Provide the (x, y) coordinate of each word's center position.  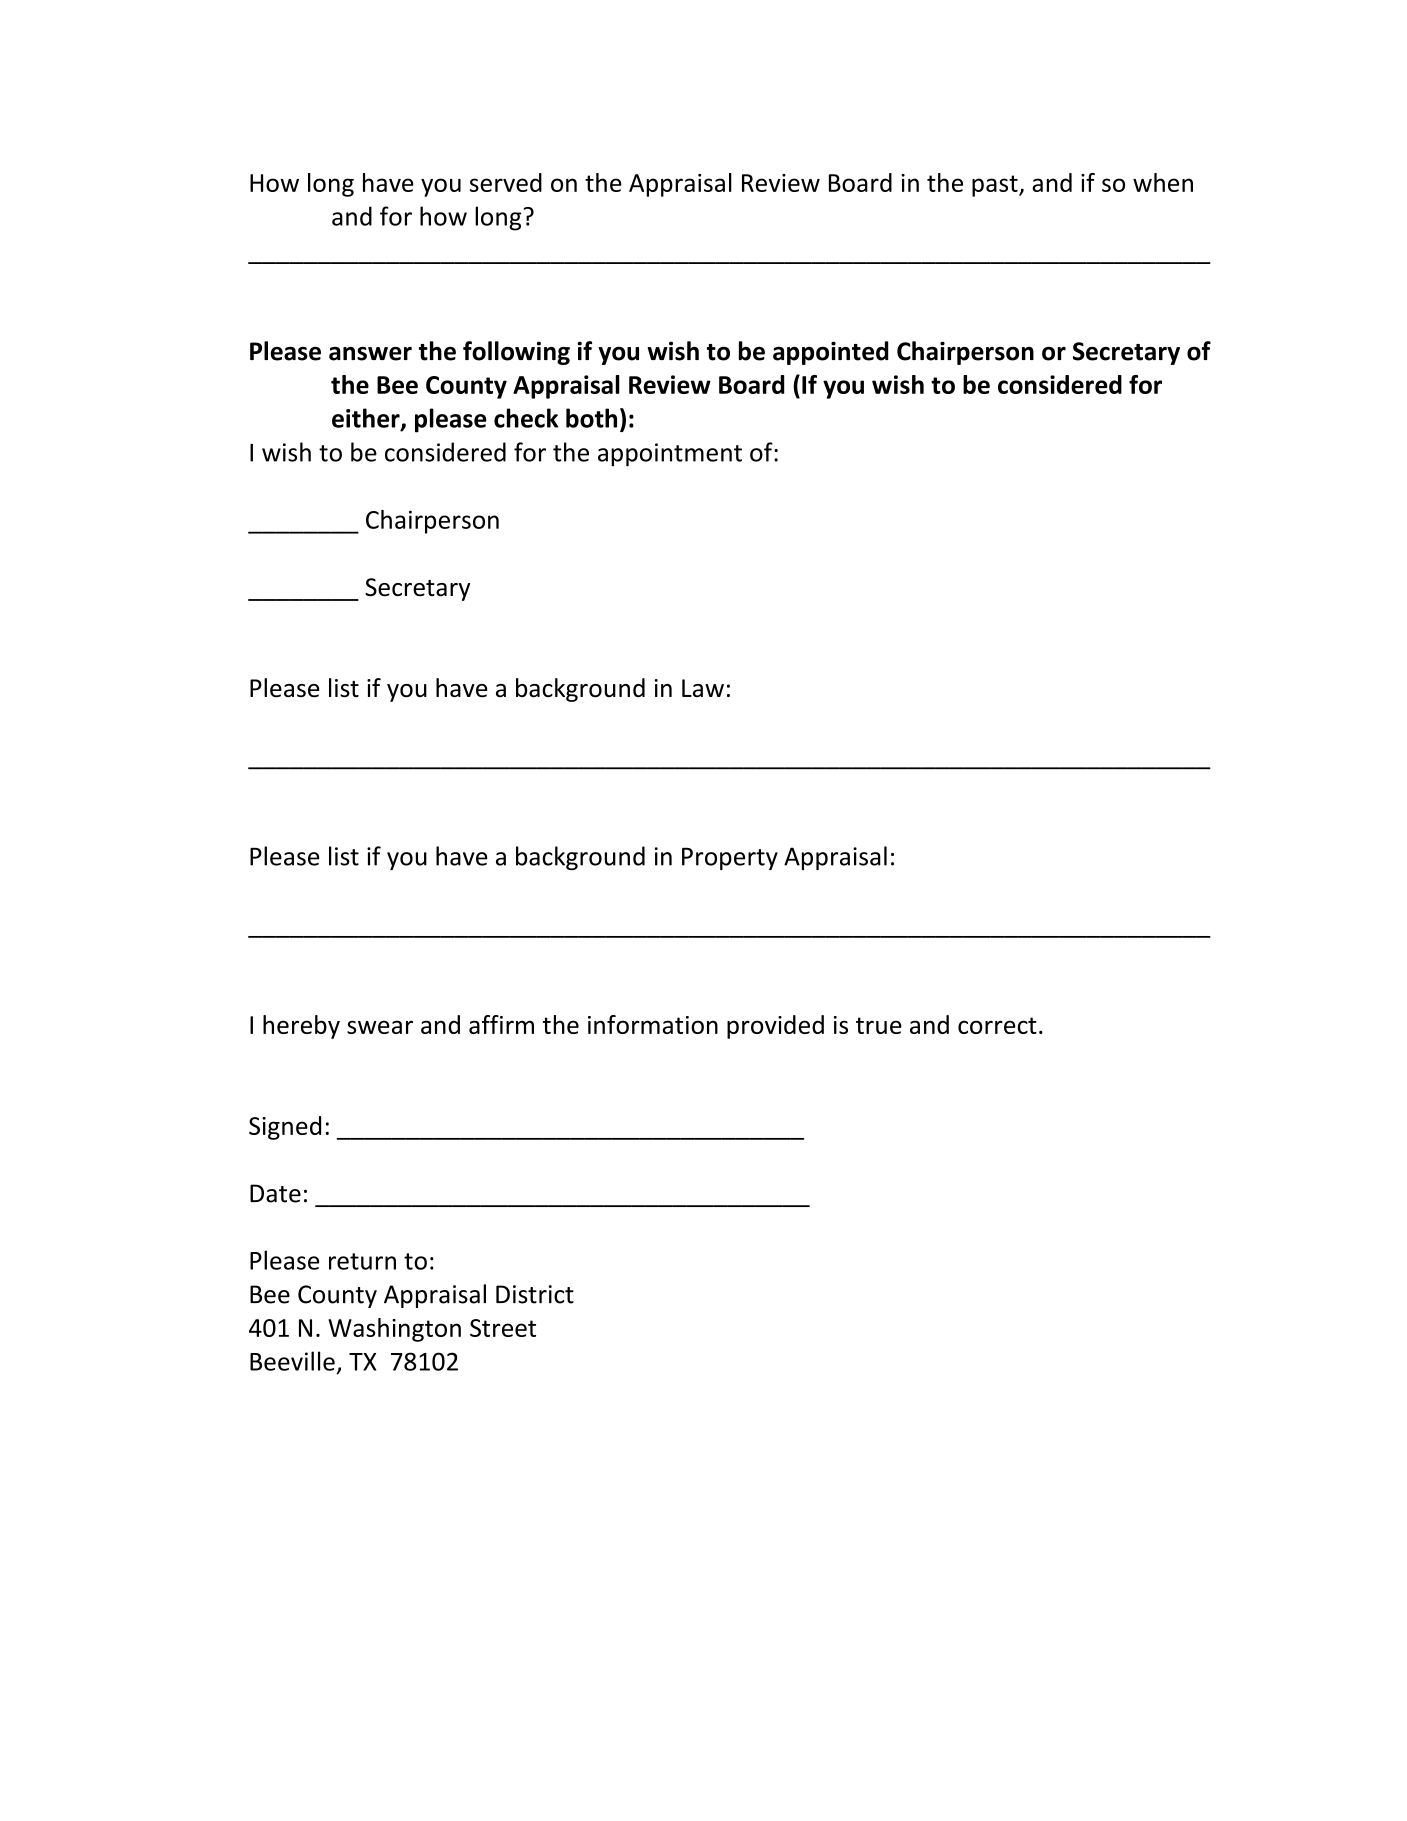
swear (380, 1027)
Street (503, 1328)
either (367, 419)
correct (997, 1025)
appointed (830, 353)
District (535, 1294)
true (879, 1025)
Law (703, 688)
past (996, 186)
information (653, 1024)
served (506, 182)
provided (775, 1027)
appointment (670, 455)
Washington (394, 1330)
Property (730, 859)
